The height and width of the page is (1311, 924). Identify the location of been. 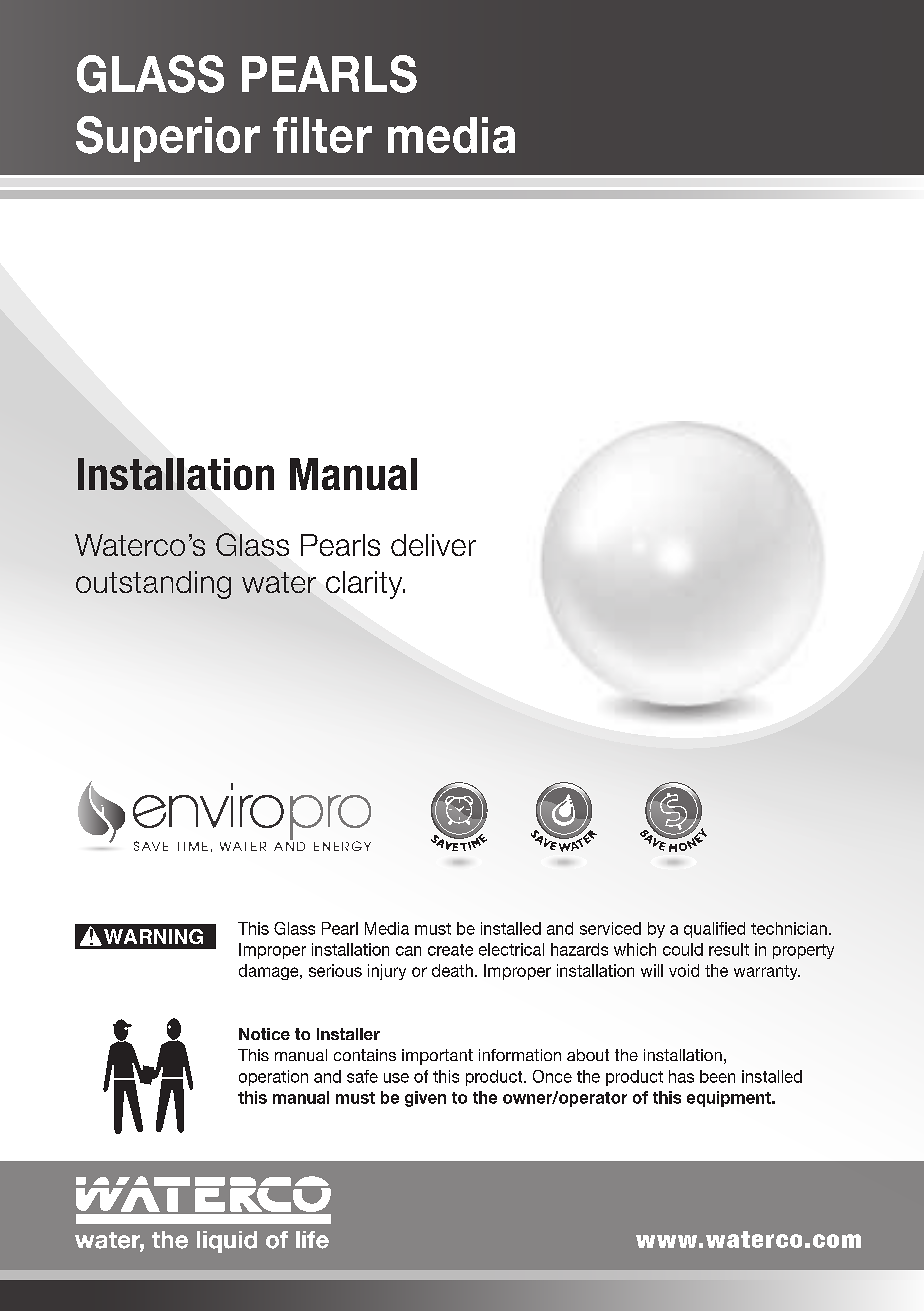
(717, 1076).
